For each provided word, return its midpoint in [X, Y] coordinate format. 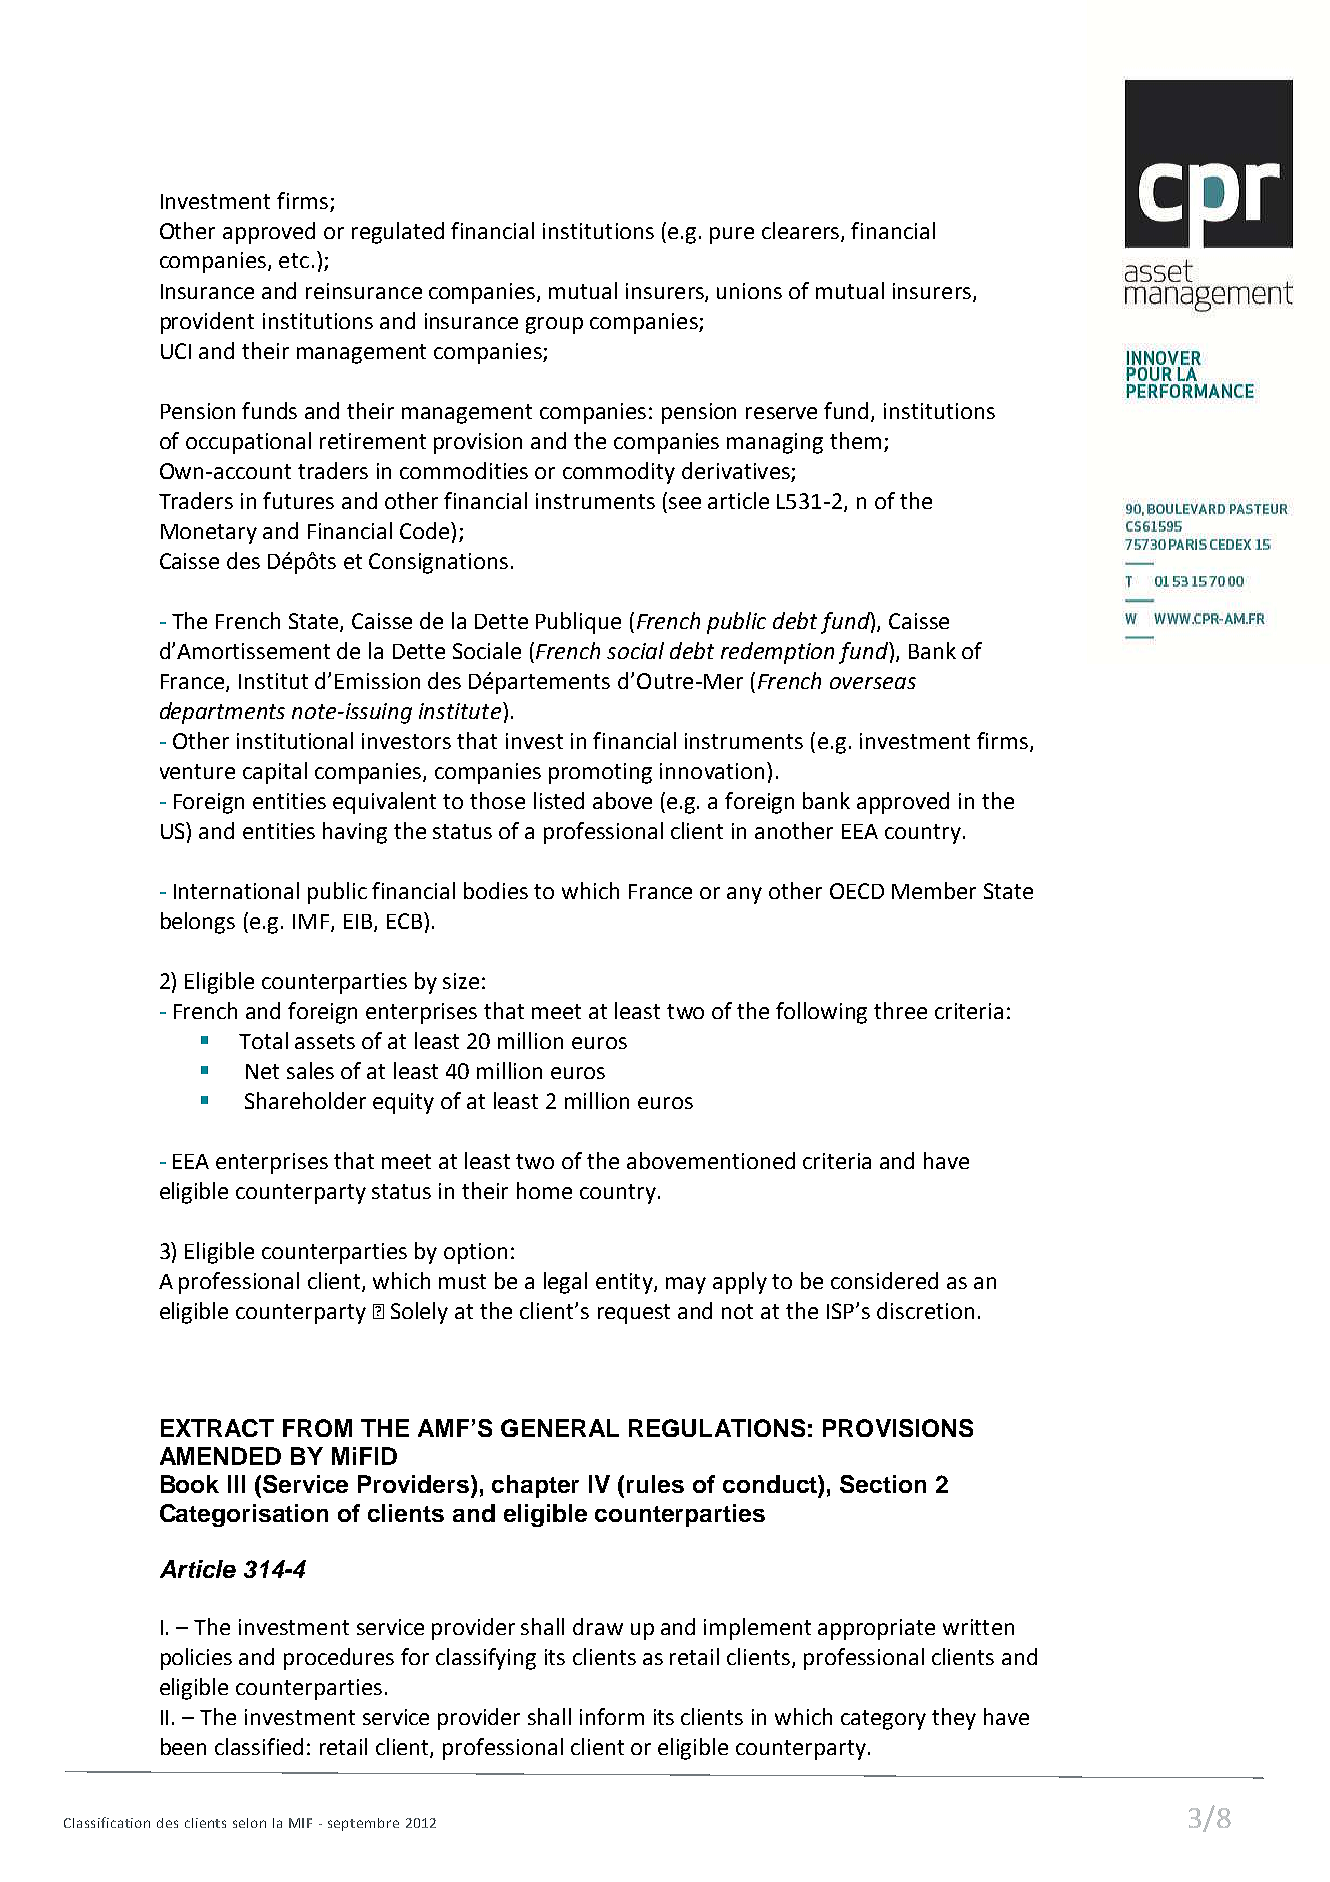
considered [884, 1280]
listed [559, 800]
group [554, 325]
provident [207, 323]
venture [197, 771]
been [183, 1746]
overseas [873, 683]
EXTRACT [217, 1428]
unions [749, 291]
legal [565, 1283]
